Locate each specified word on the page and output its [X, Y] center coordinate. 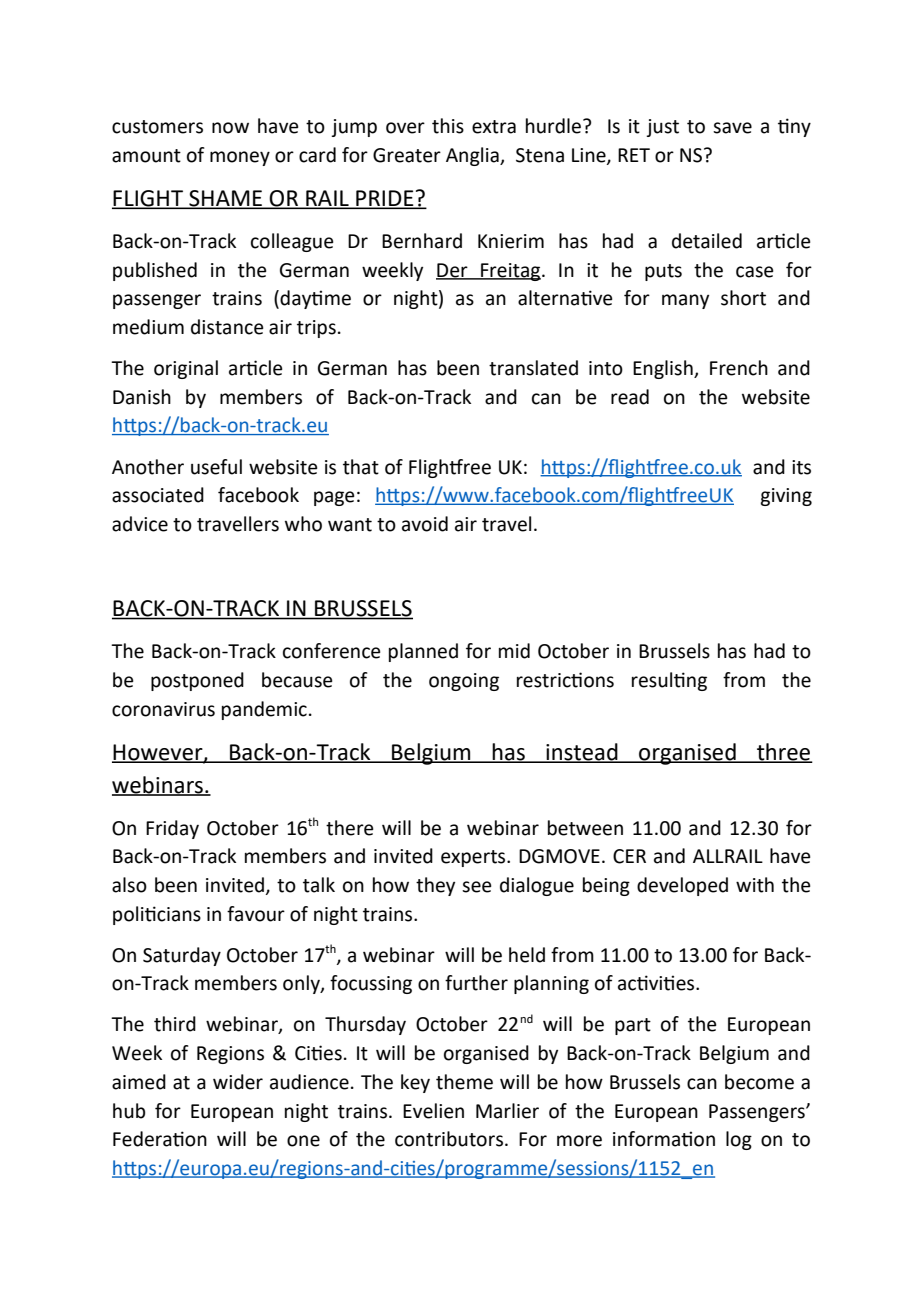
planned [423, 652]
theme [464, 1082]
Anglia [473, 156]
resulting [669, 681]
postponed [197, 681]
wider [238, 1082]
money [240, 158]
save [732, 128]
